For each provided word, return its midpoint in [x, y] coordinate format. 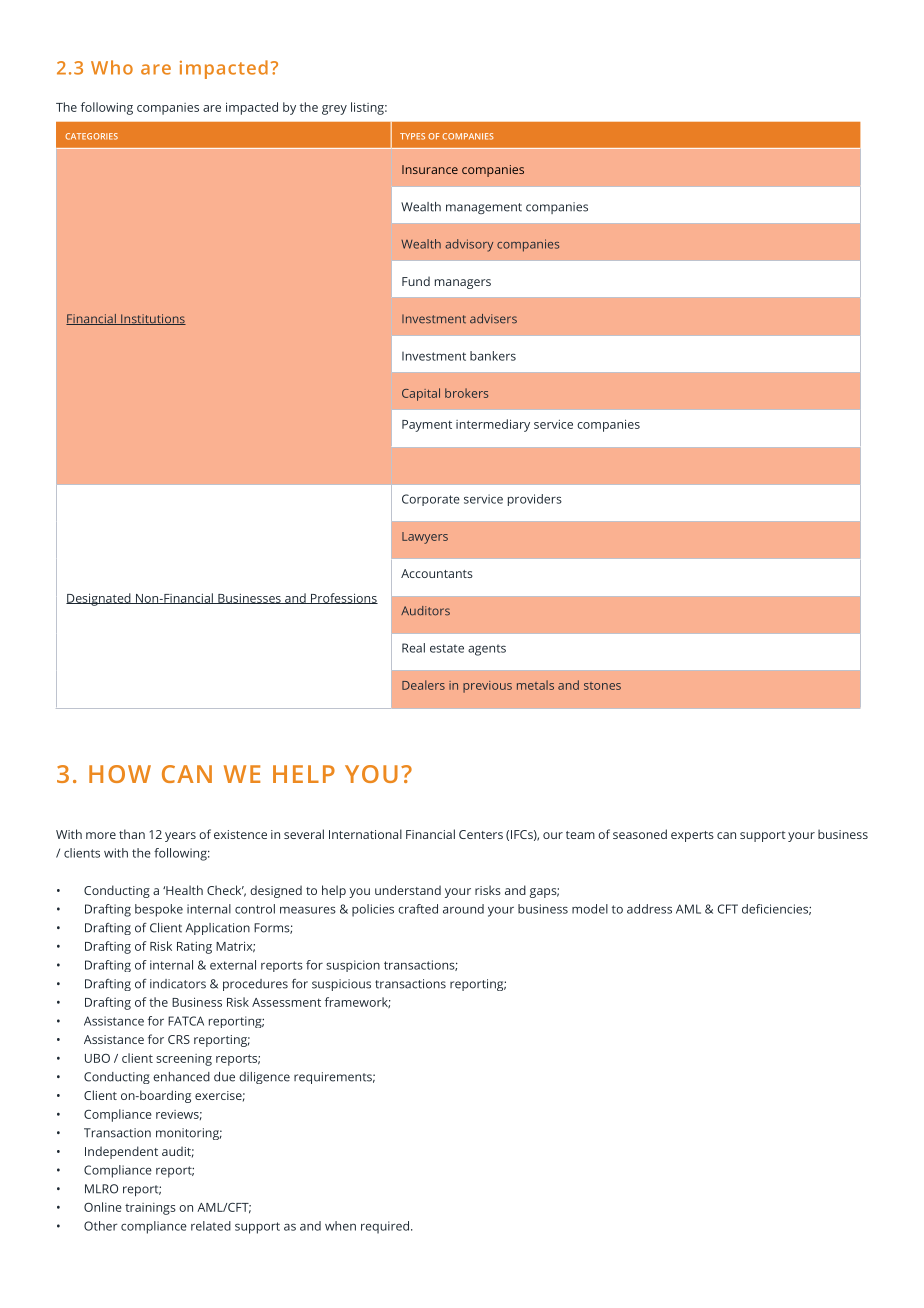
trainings [150, 1209]
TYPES [412, 136]
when [340, 1226]
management [484, 208]
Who [112, 67]
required [385, 1227]
